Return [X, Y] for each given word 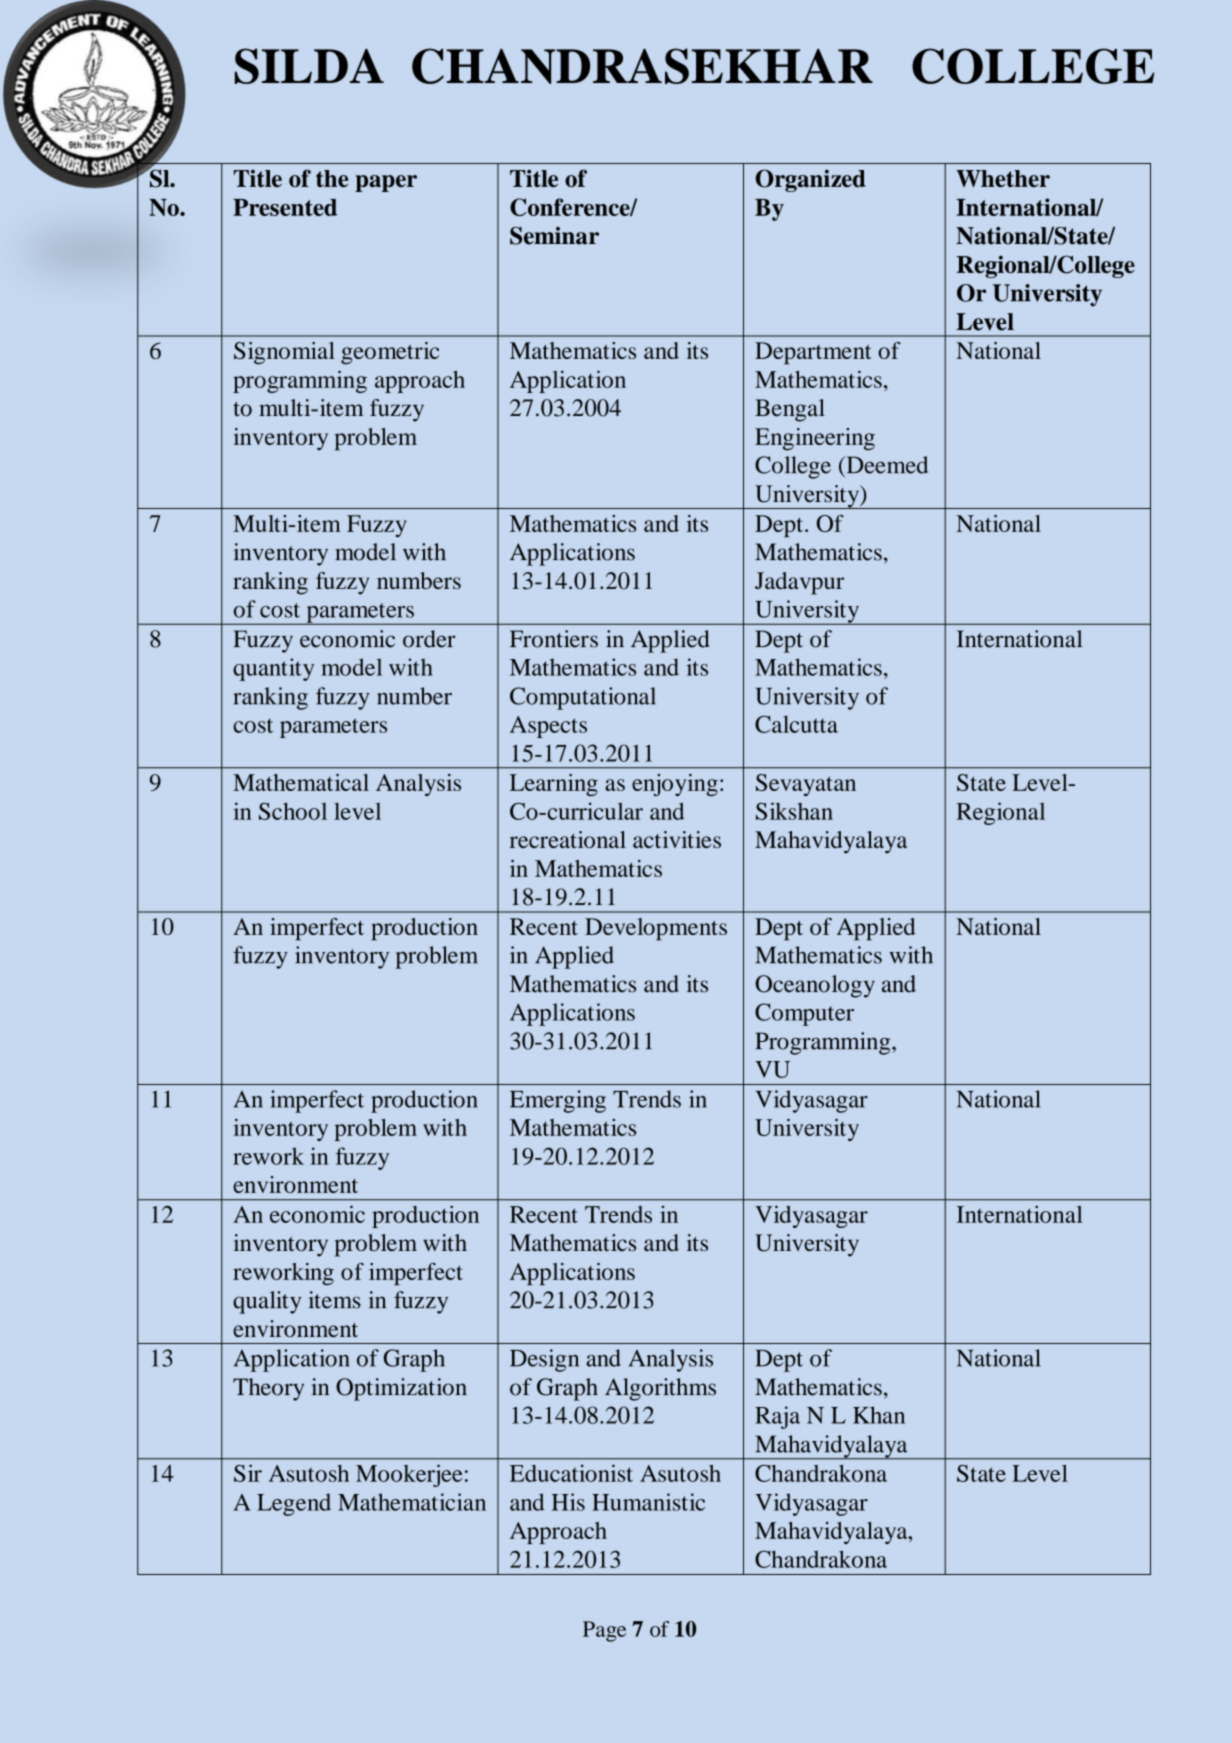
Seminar [554, 236]
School [293, 811]
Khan [879, 1415]
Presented [285, 207]
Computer [804, 1014]
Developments [656, 929]
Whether [1003, 178]
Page [604, 1631]
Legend [294, 1504]
